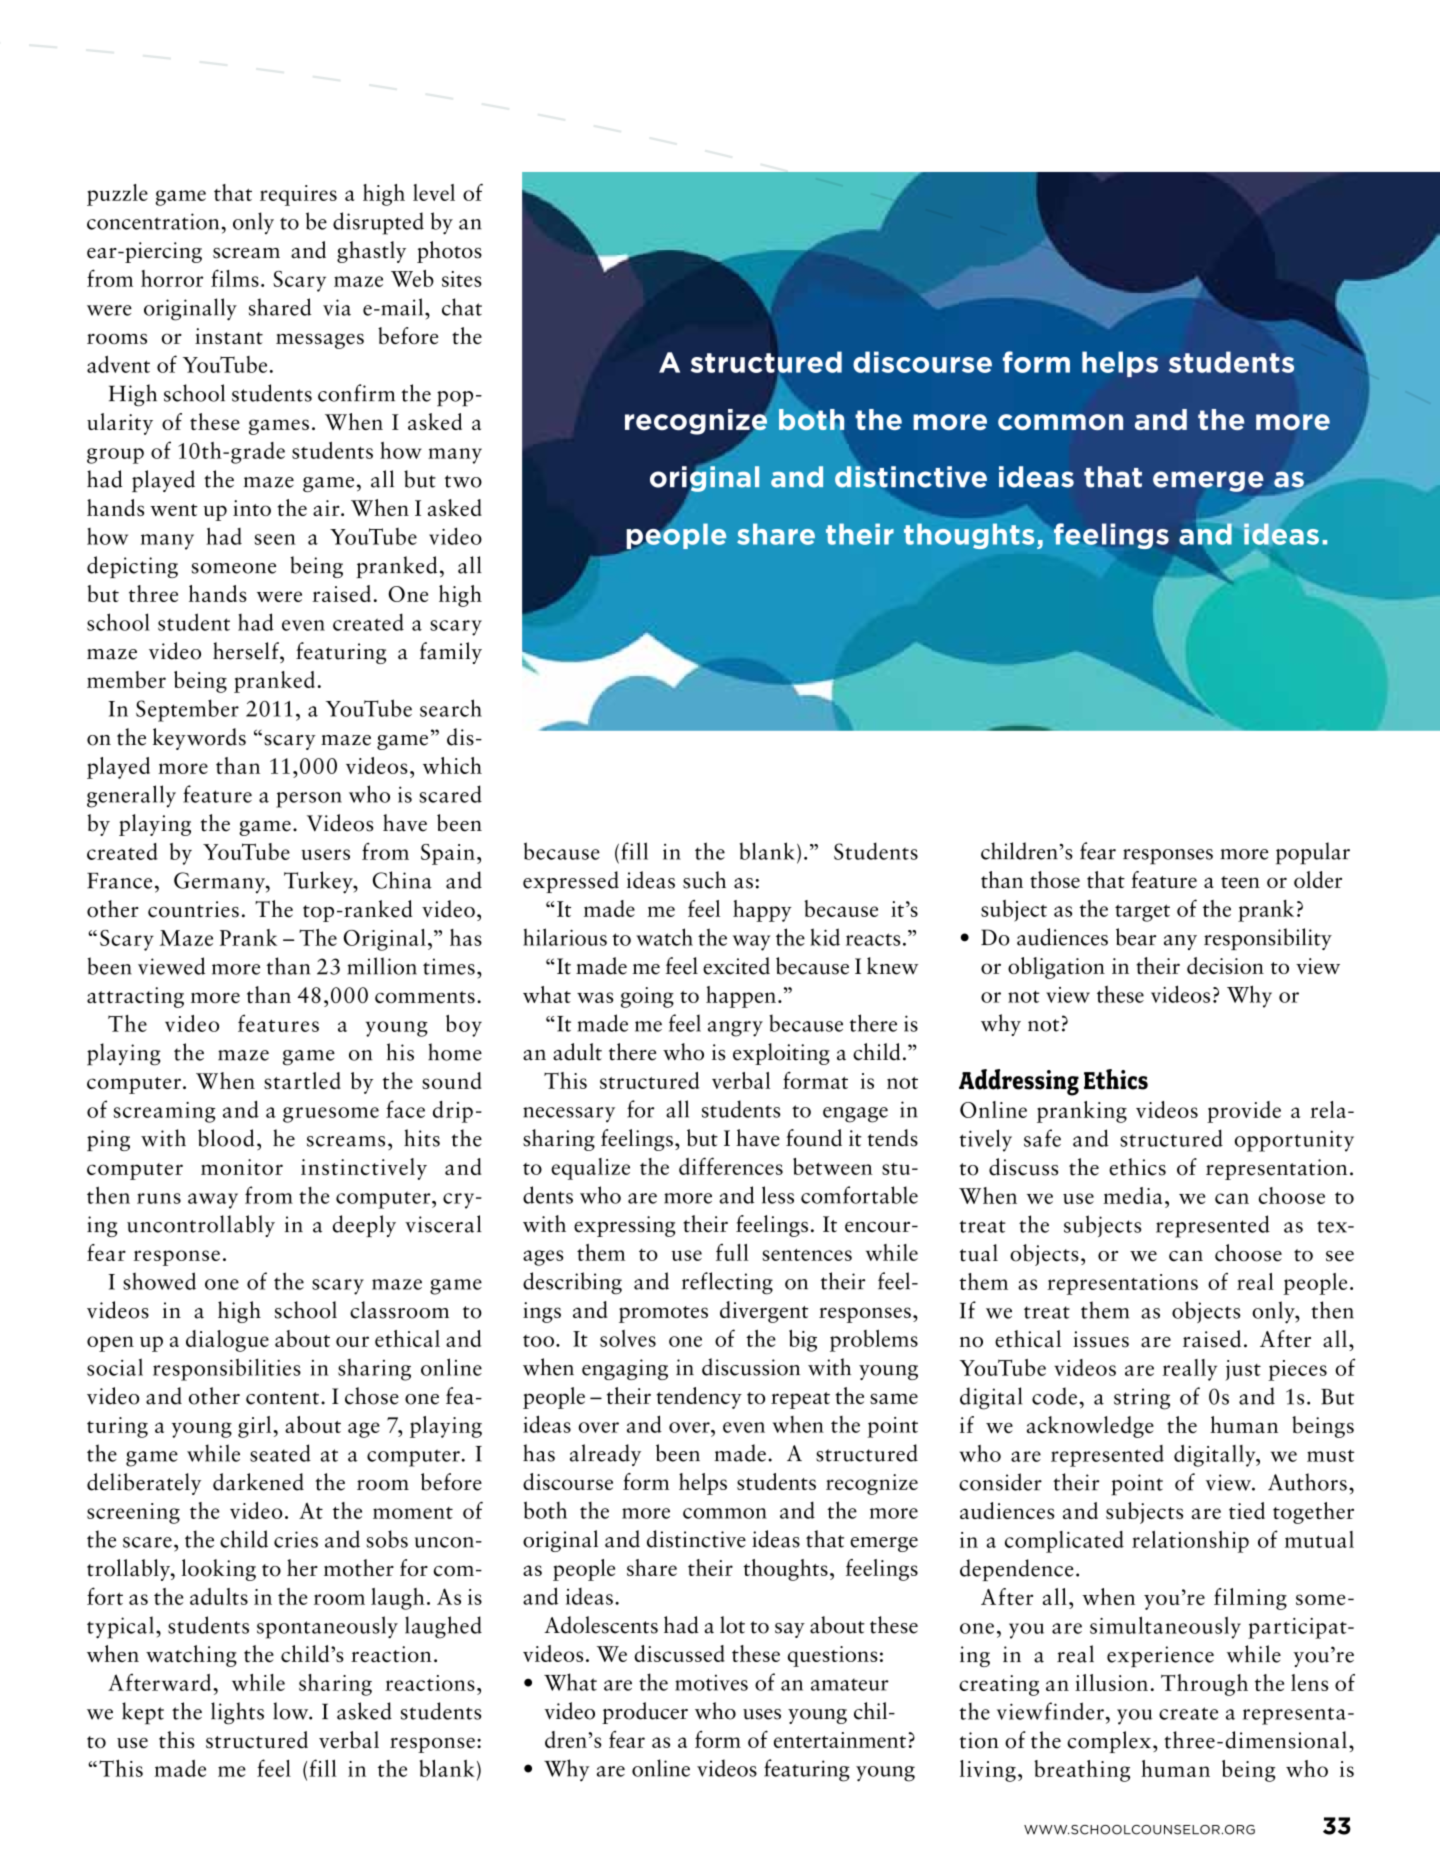  What do you see at coordinates (135, 997) in the screenshot?
I see `attracting` at bounding box center [135, 997].
